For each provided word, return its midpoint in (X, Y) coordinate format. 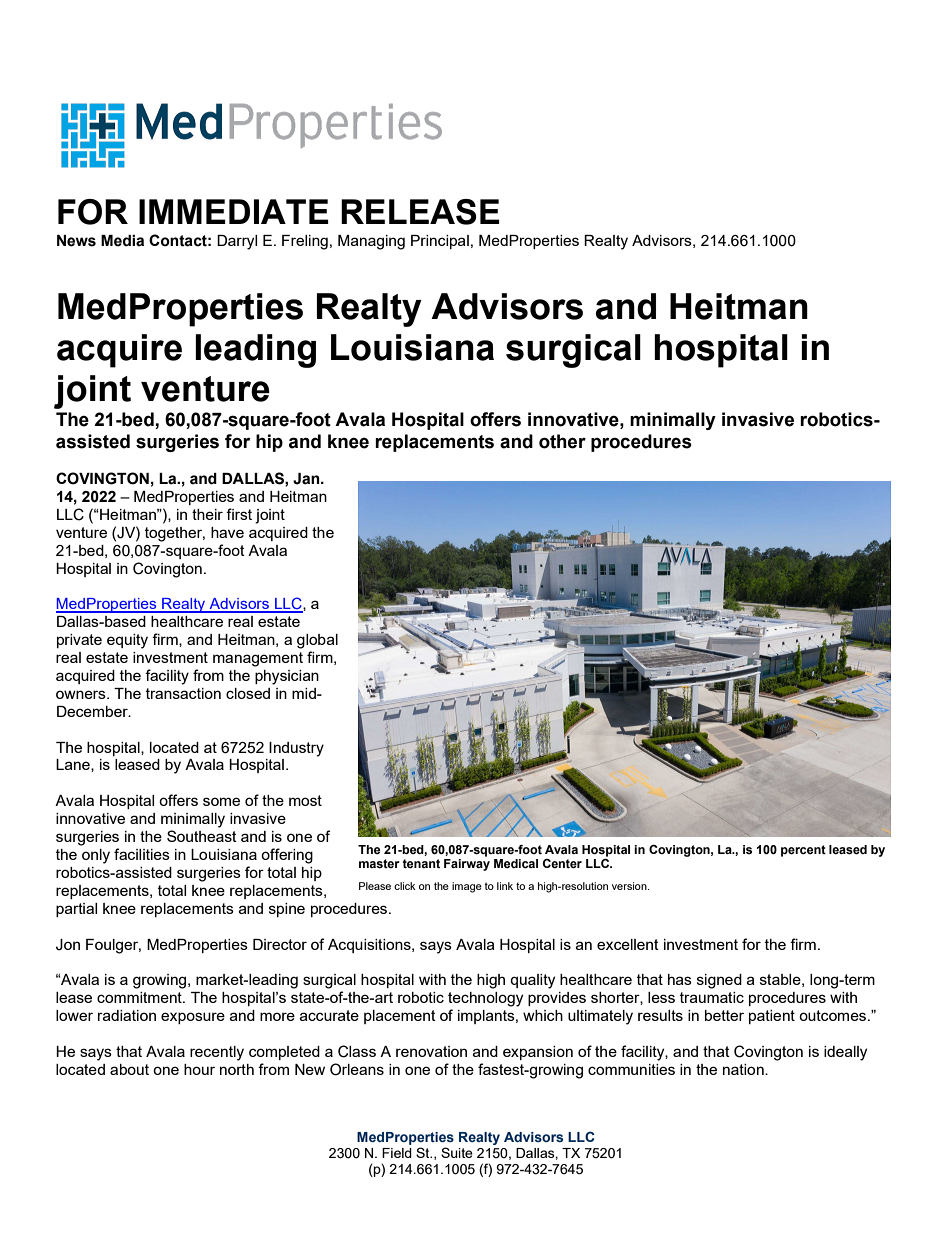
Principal (440, 242)
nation (744, 1069)
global (317, 641)
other (562, 441)
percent (803, 851)
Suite (457, 1152)
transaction (183, 693)
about (129, 1069)
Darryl (237, 242)
